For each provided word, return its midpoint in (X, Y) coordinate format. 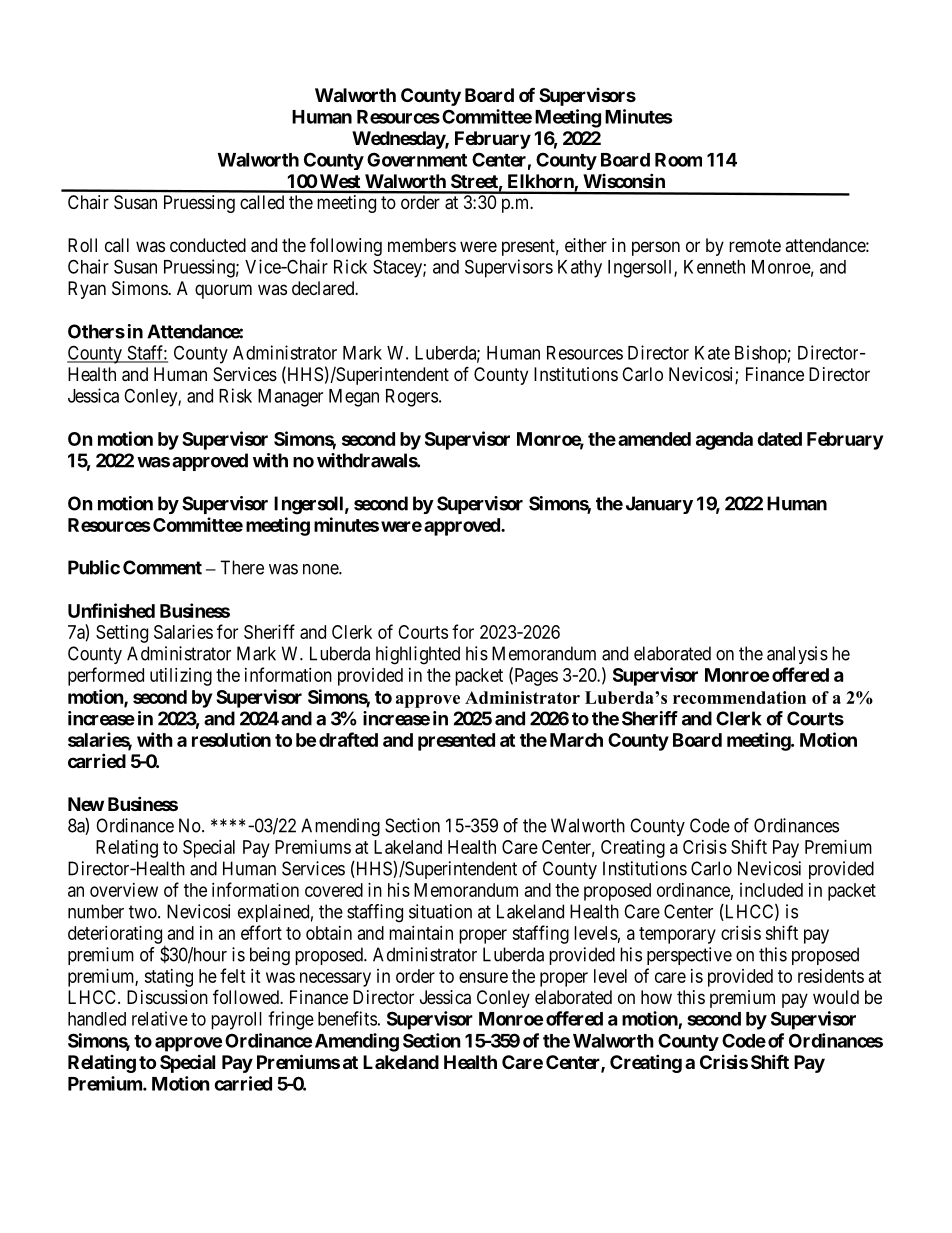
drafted (348, 739)
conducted (208, 245)
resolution (231, 739)
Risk (235, 395)
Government (417, 159)
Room (678, 160)
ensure (483, 977)
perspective (689, 956)
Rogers (412, 398)
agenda (724, 441)
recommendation (739, 697)
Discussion (167, 997)
